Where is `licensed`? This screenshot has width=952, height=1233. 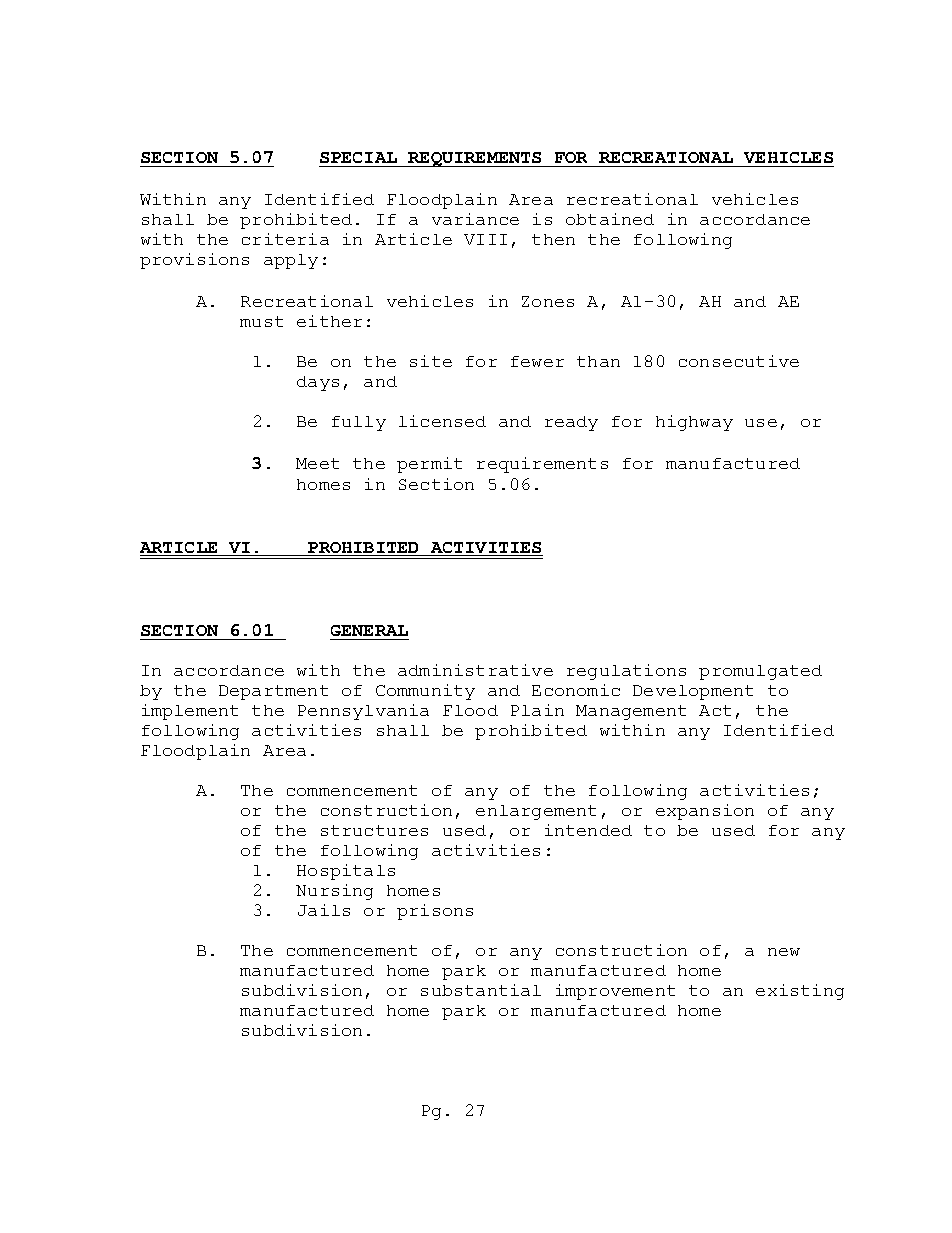
licensed is located at coordinates (442, 421).
